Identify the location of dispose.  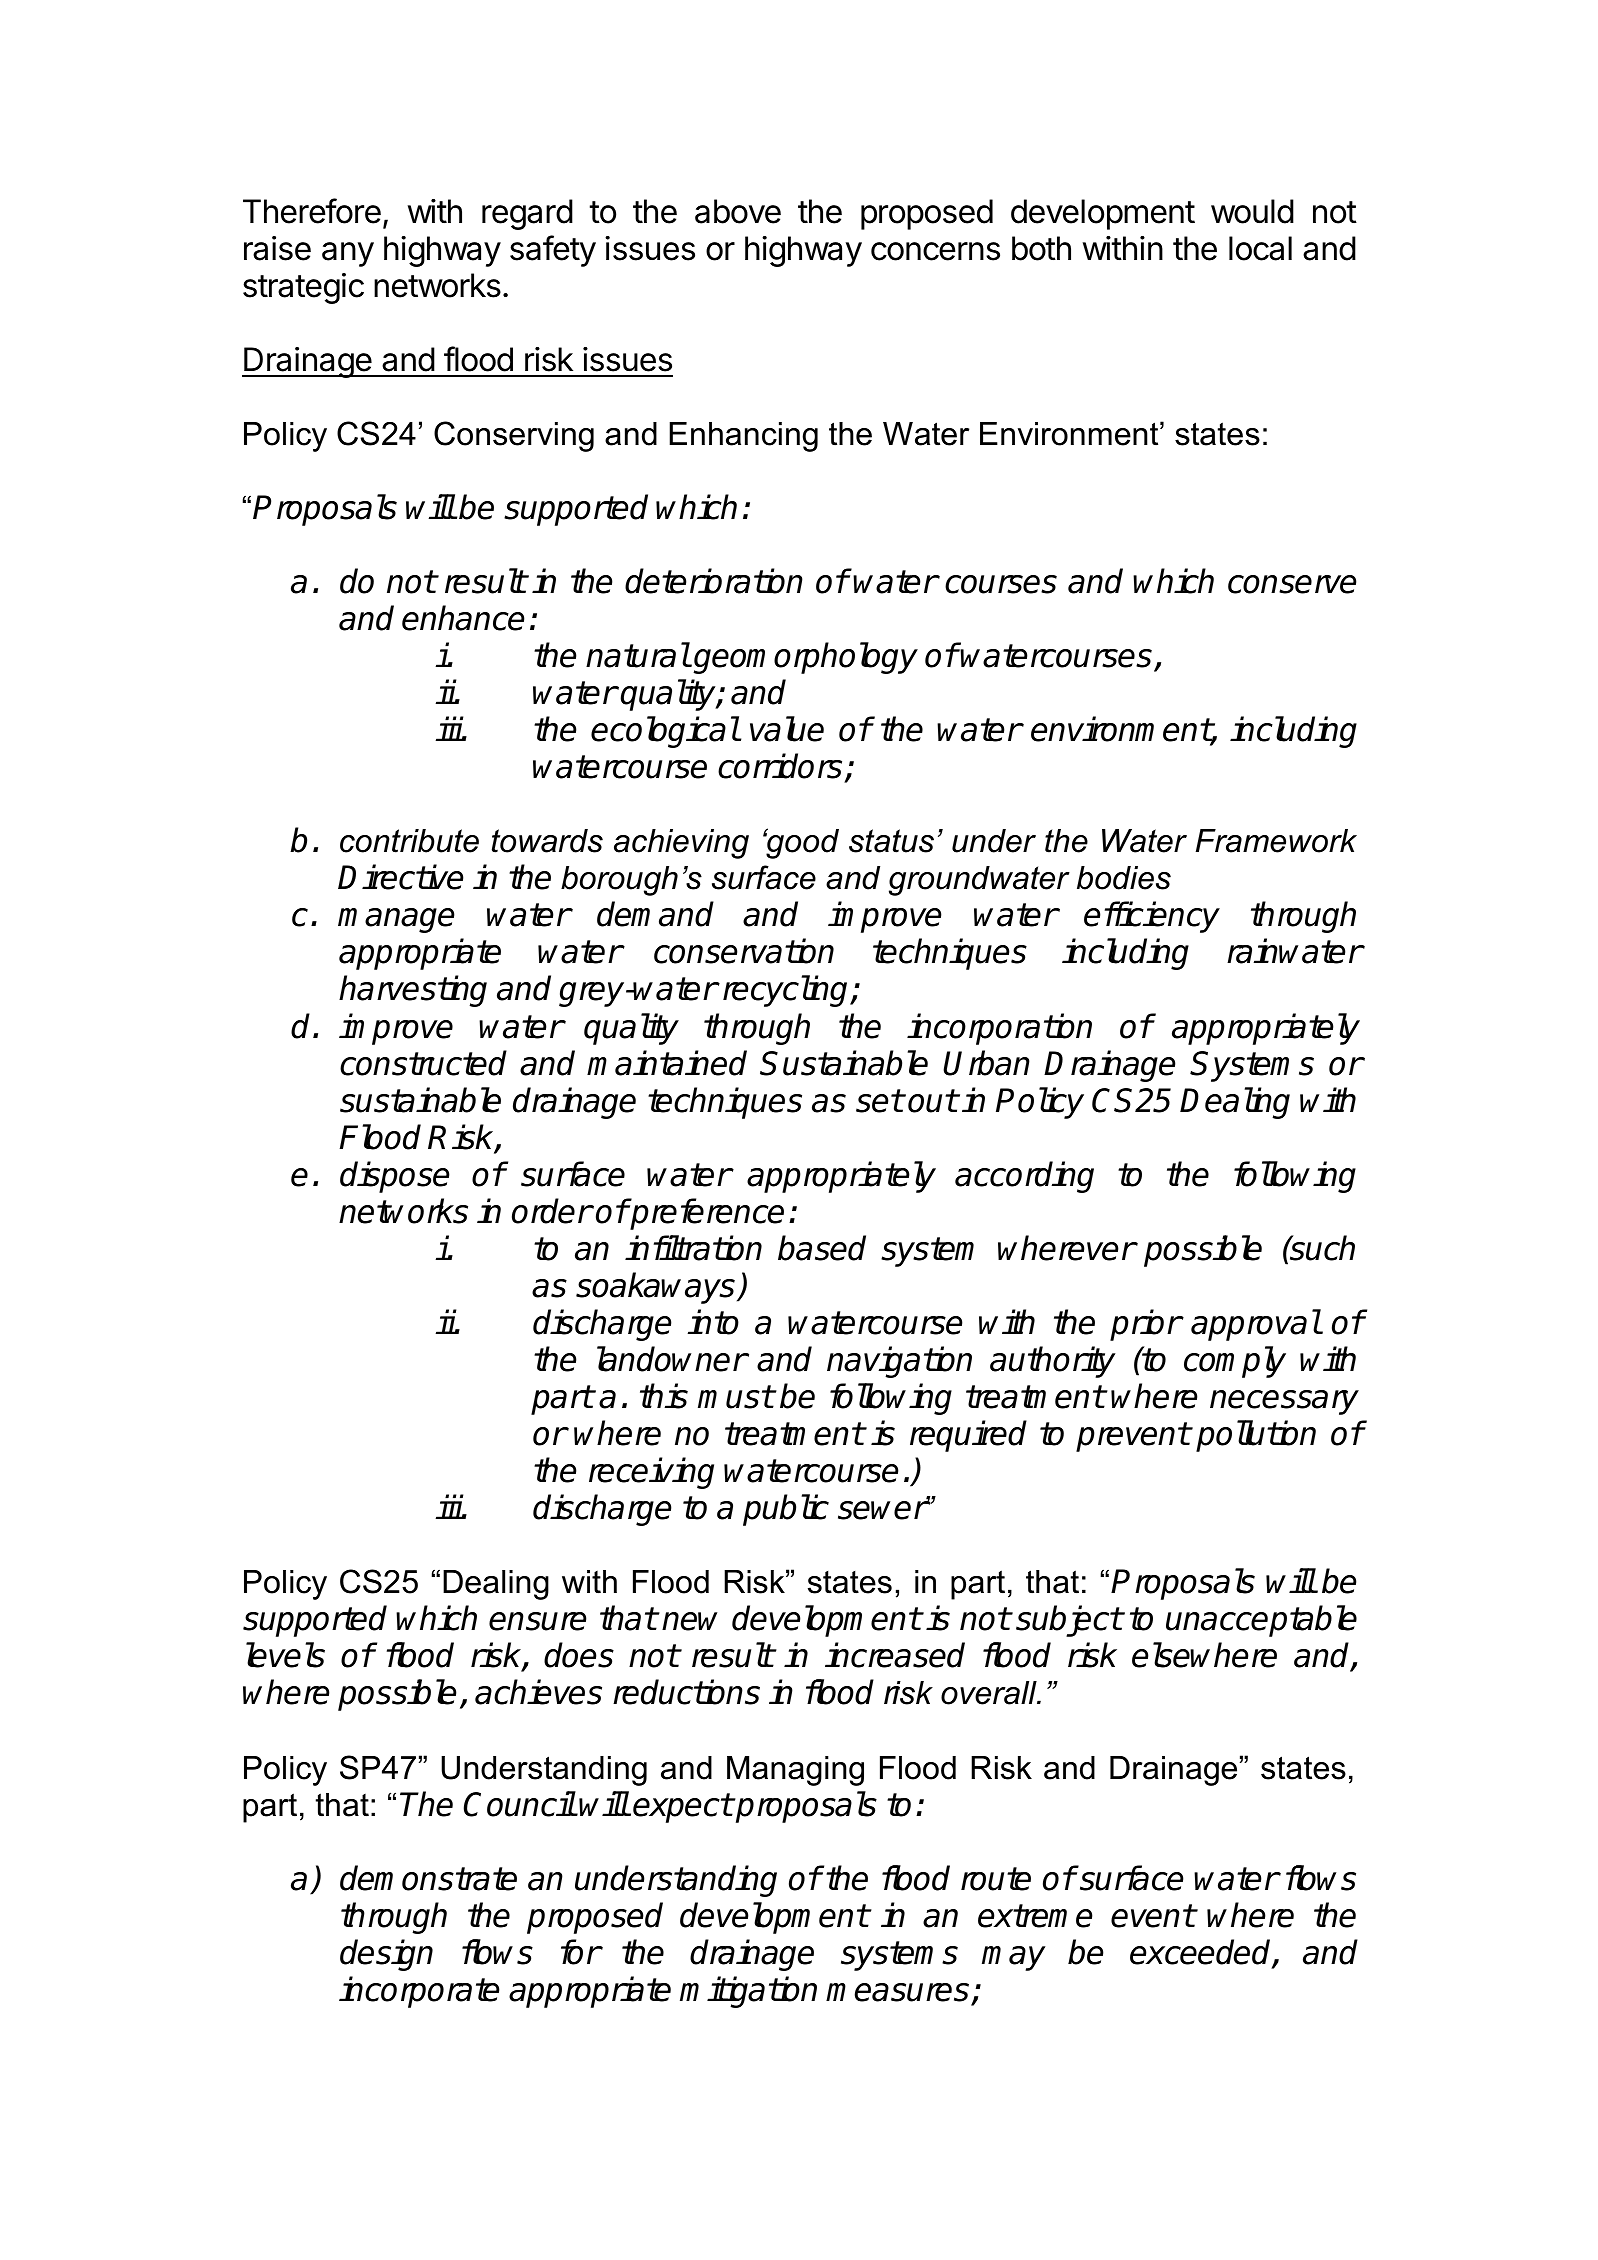
(394, 1177).
